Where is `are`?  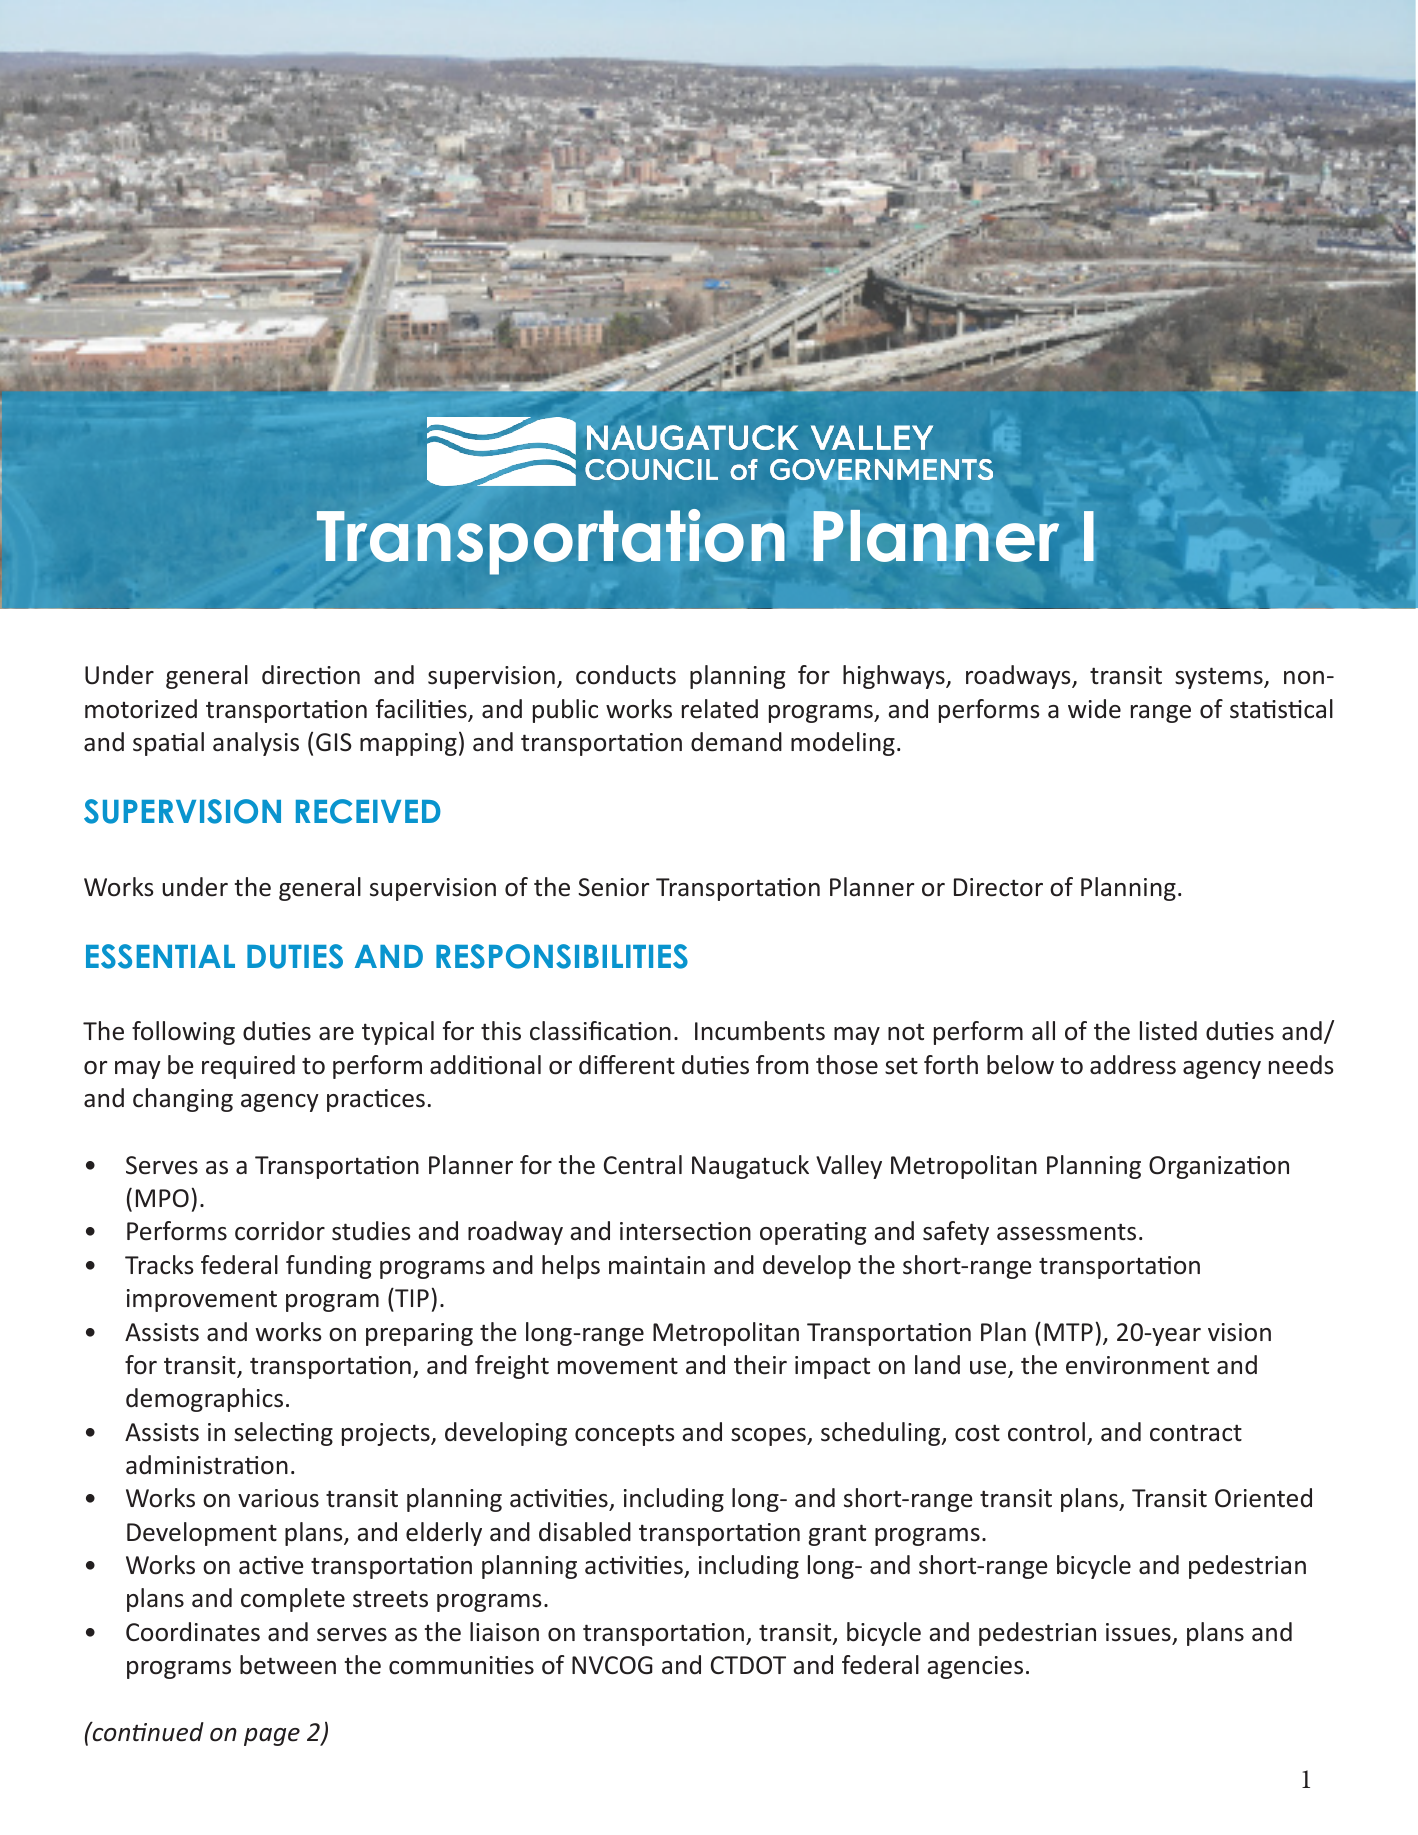 are is located at coordinates (336, 1034).
